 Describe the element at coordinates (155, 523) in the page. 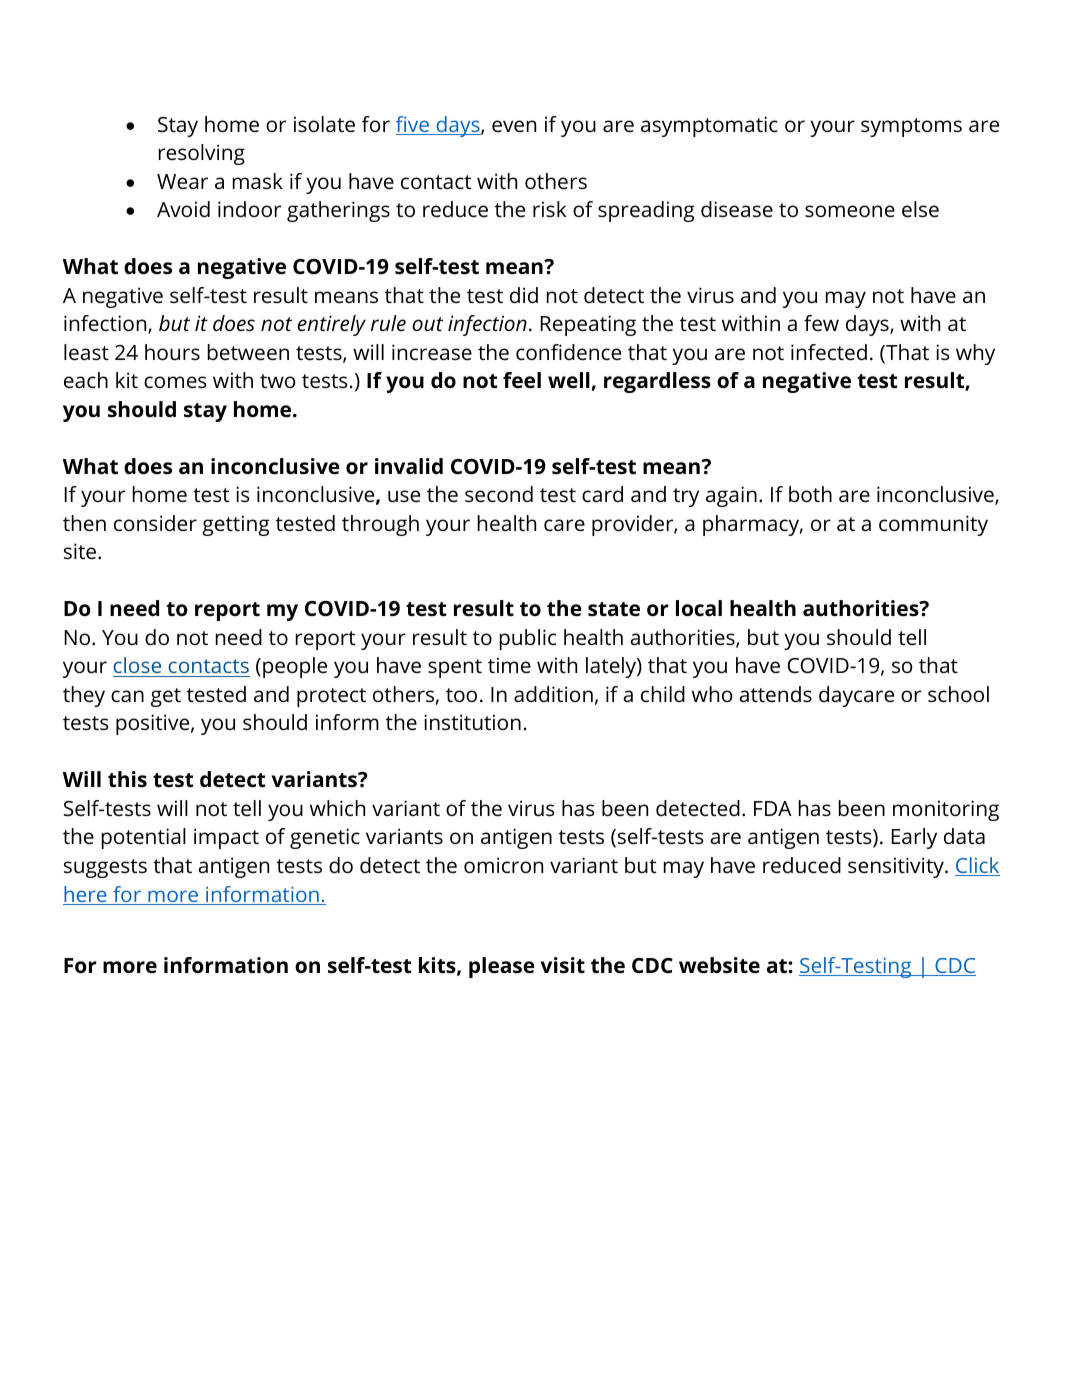

I see `consider` at that location.
